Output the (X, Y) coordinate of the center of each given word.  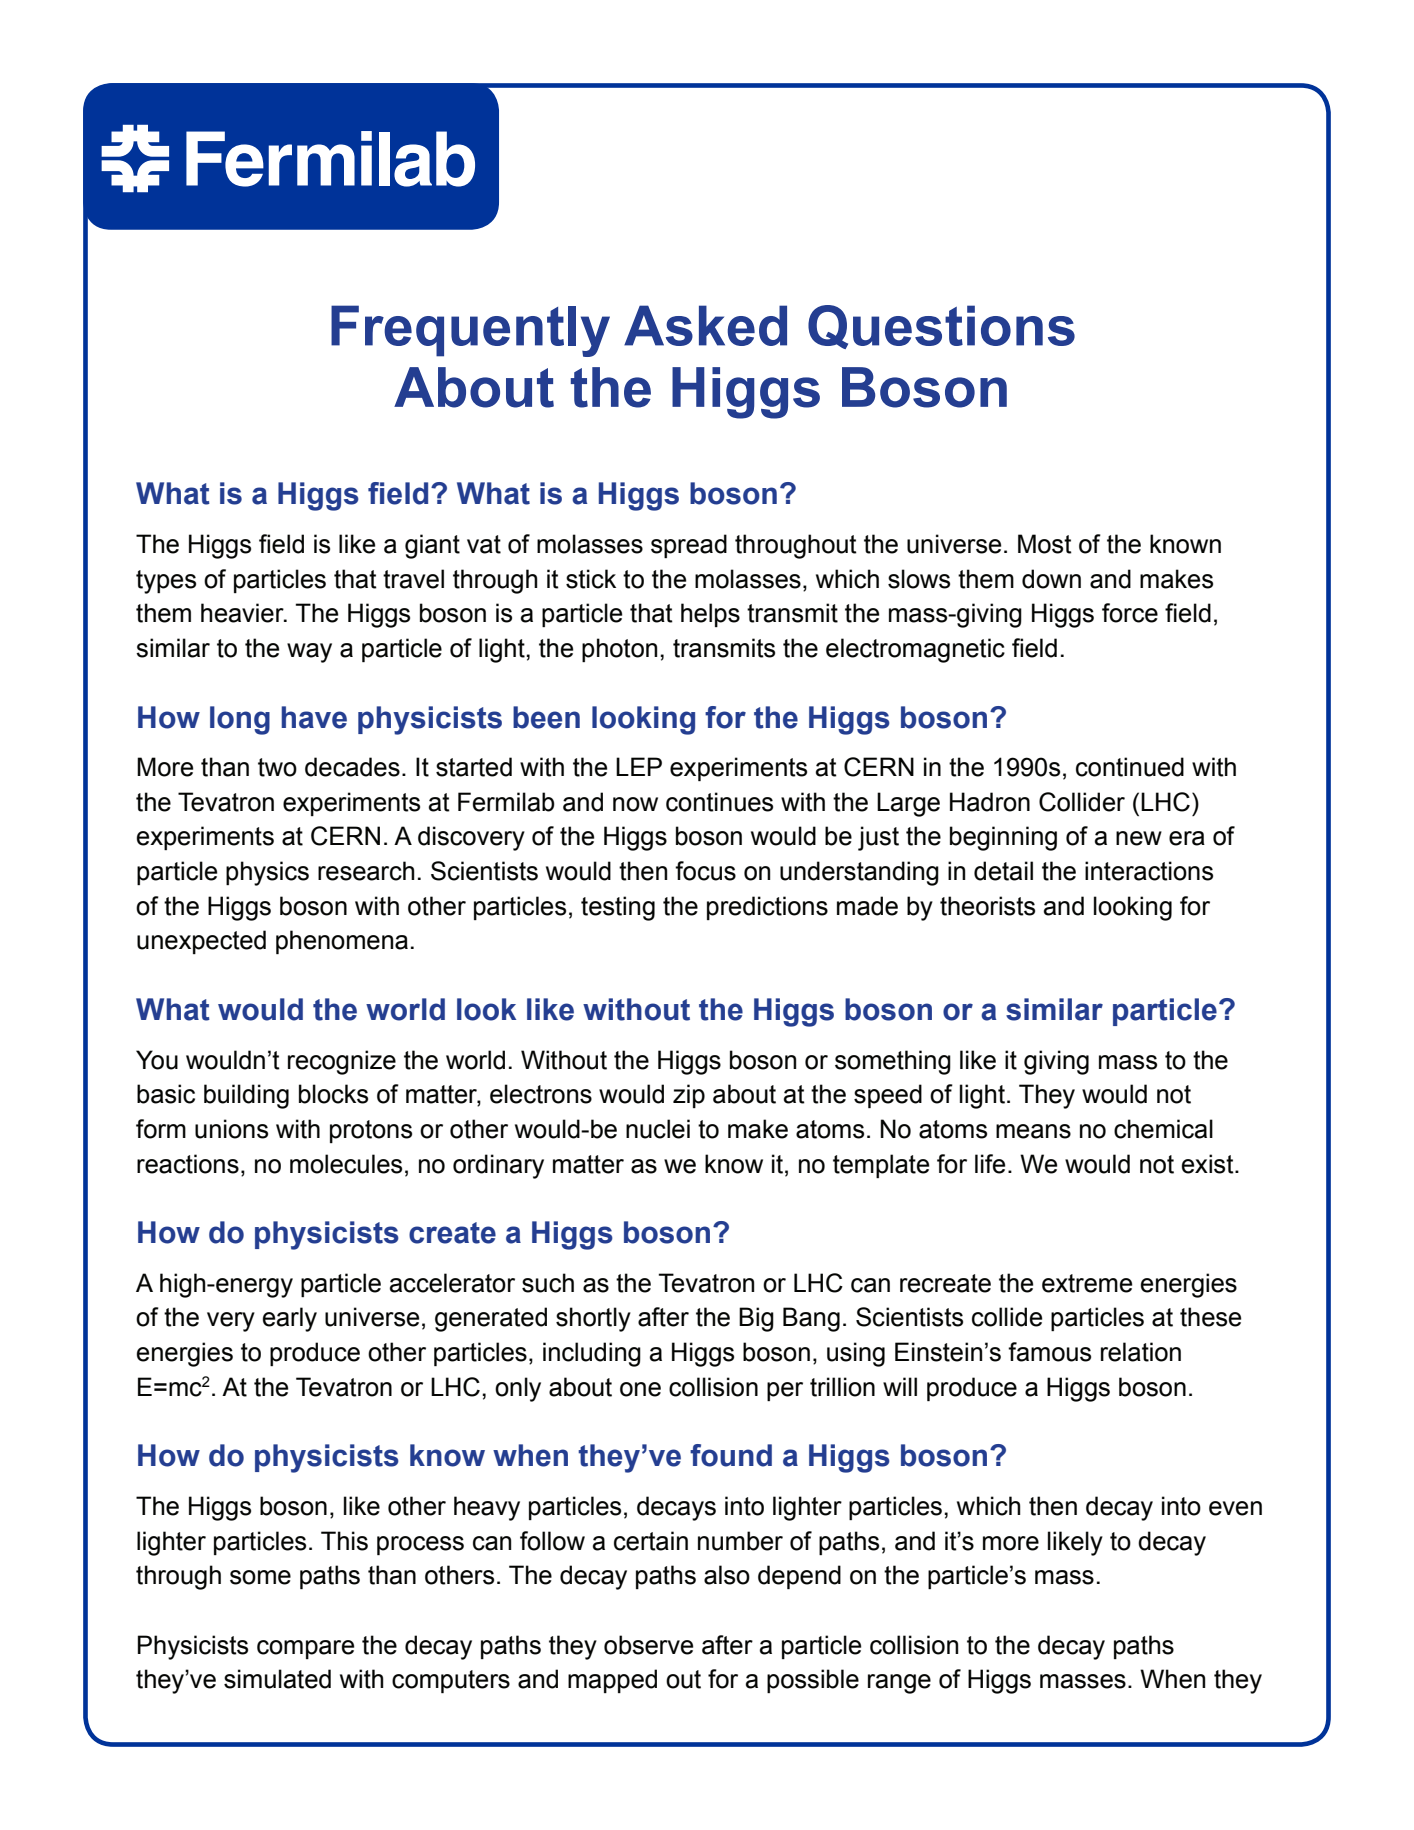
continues (719, 802)
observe (648, 1645)
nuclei (658, 1129)
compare (305, 1649)
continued (1130, 767)
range (899, 1684)
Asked (705, 325)
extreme (1087, 1283)
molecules (346, 1164)
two (277, 767)
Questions (941, 327)
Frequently (470, 331)
